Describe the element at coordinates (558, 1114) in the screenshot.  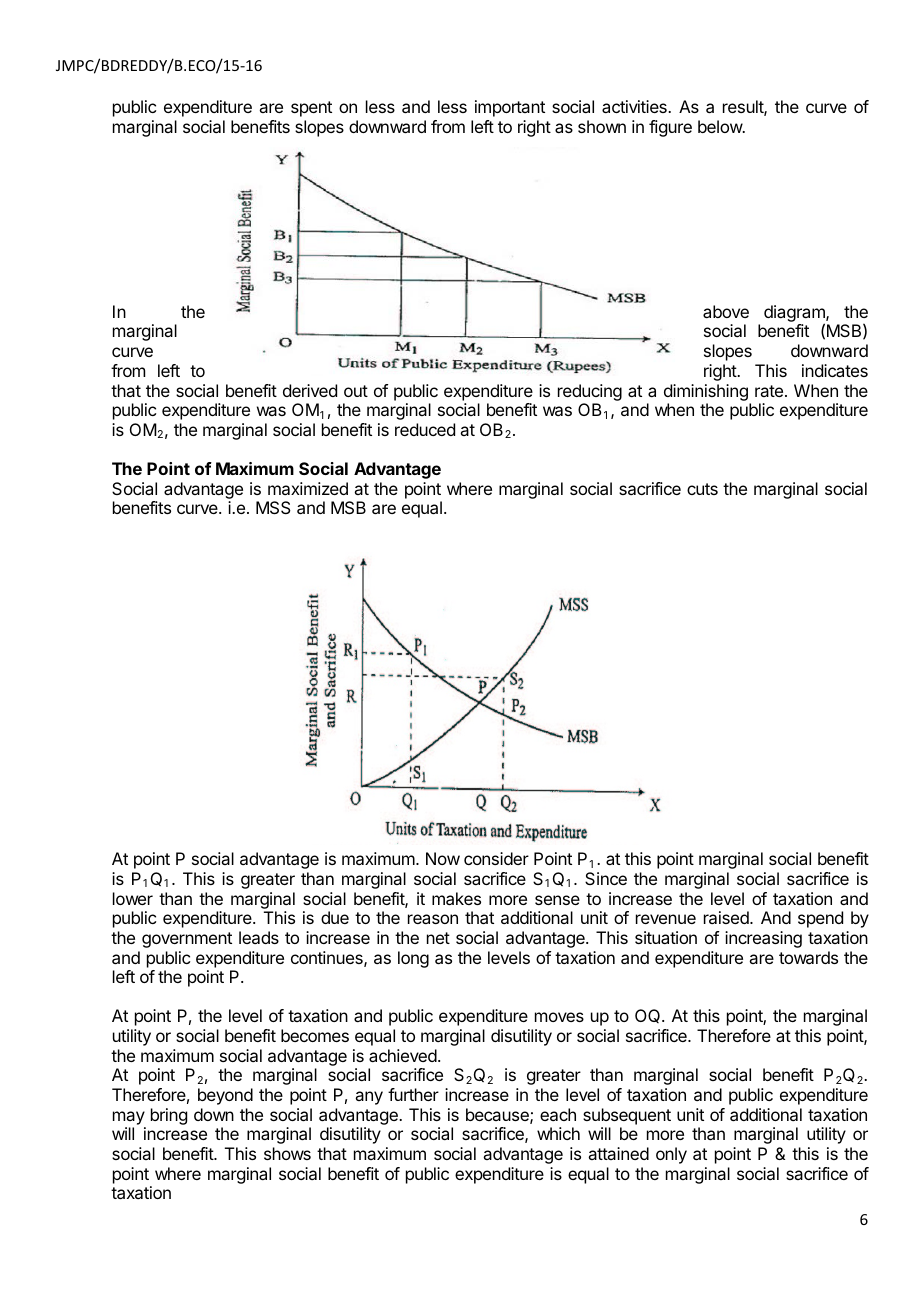
I see `each` at that location.
